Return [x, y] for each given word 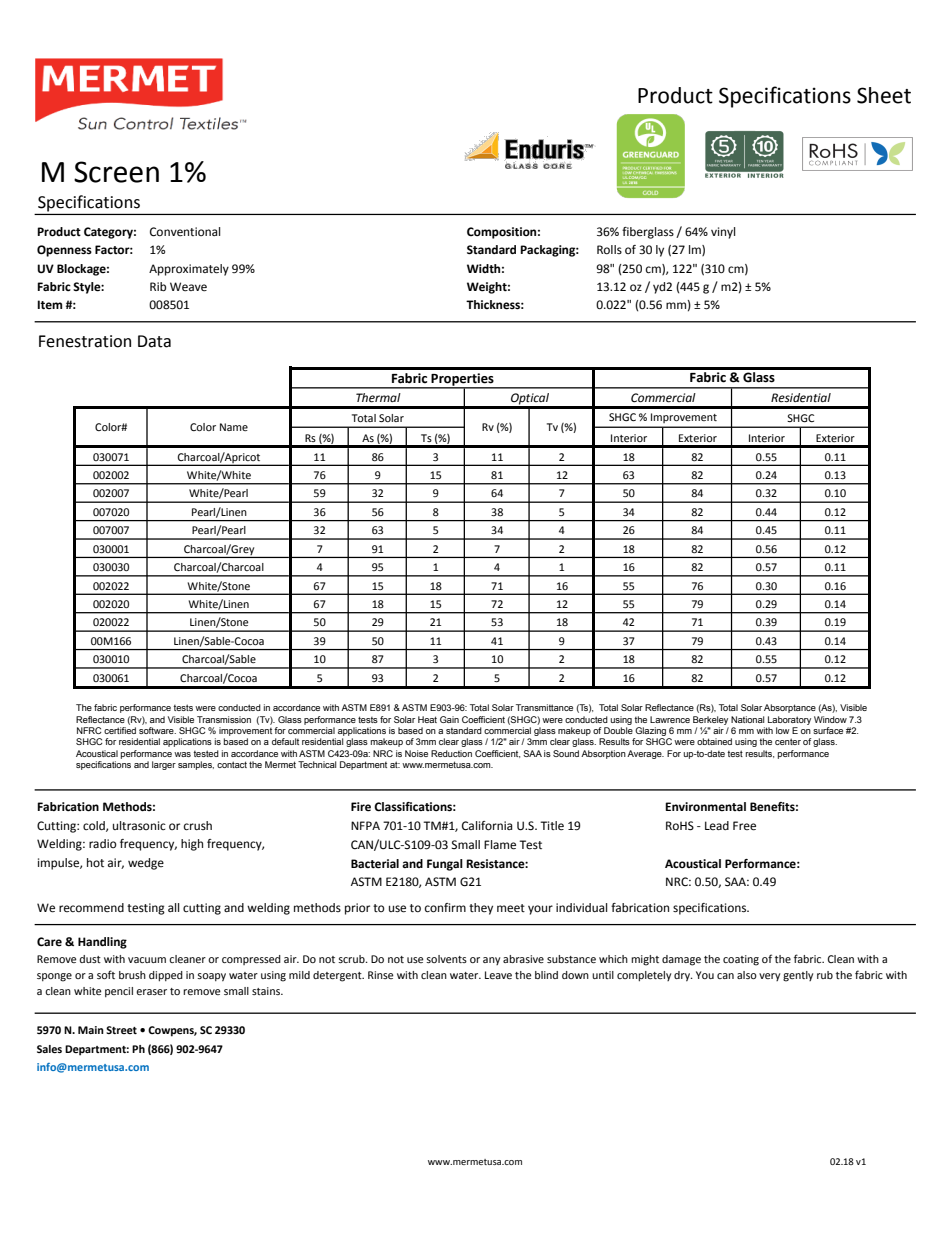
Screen [116, 172]
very [769, 977]
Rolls [609, 249]
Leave [498, 975]
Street [121, 1030]
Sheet [884, 95]
